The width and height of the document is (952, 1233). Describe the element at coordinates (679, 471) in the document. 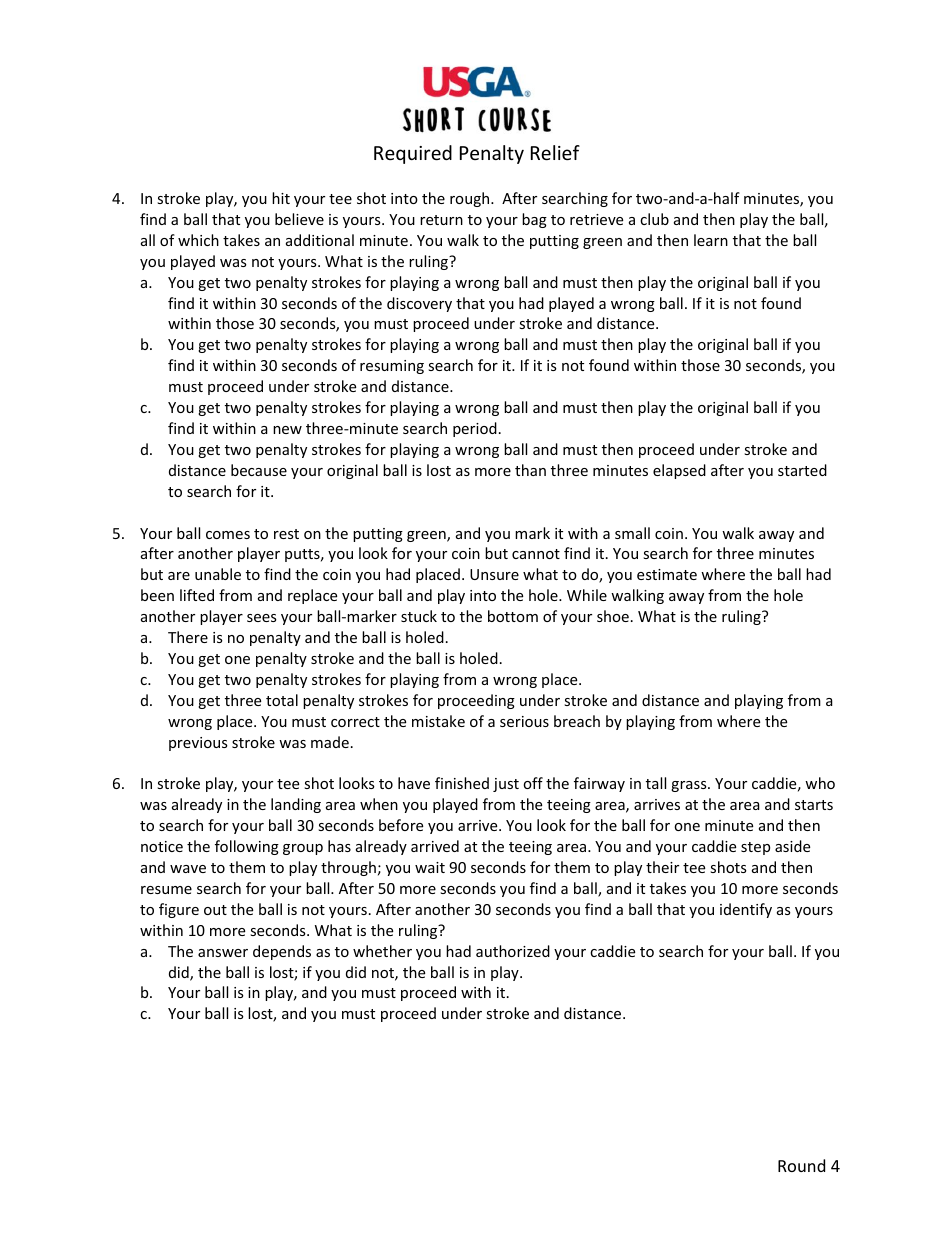

I see `elapsed` at that location.
